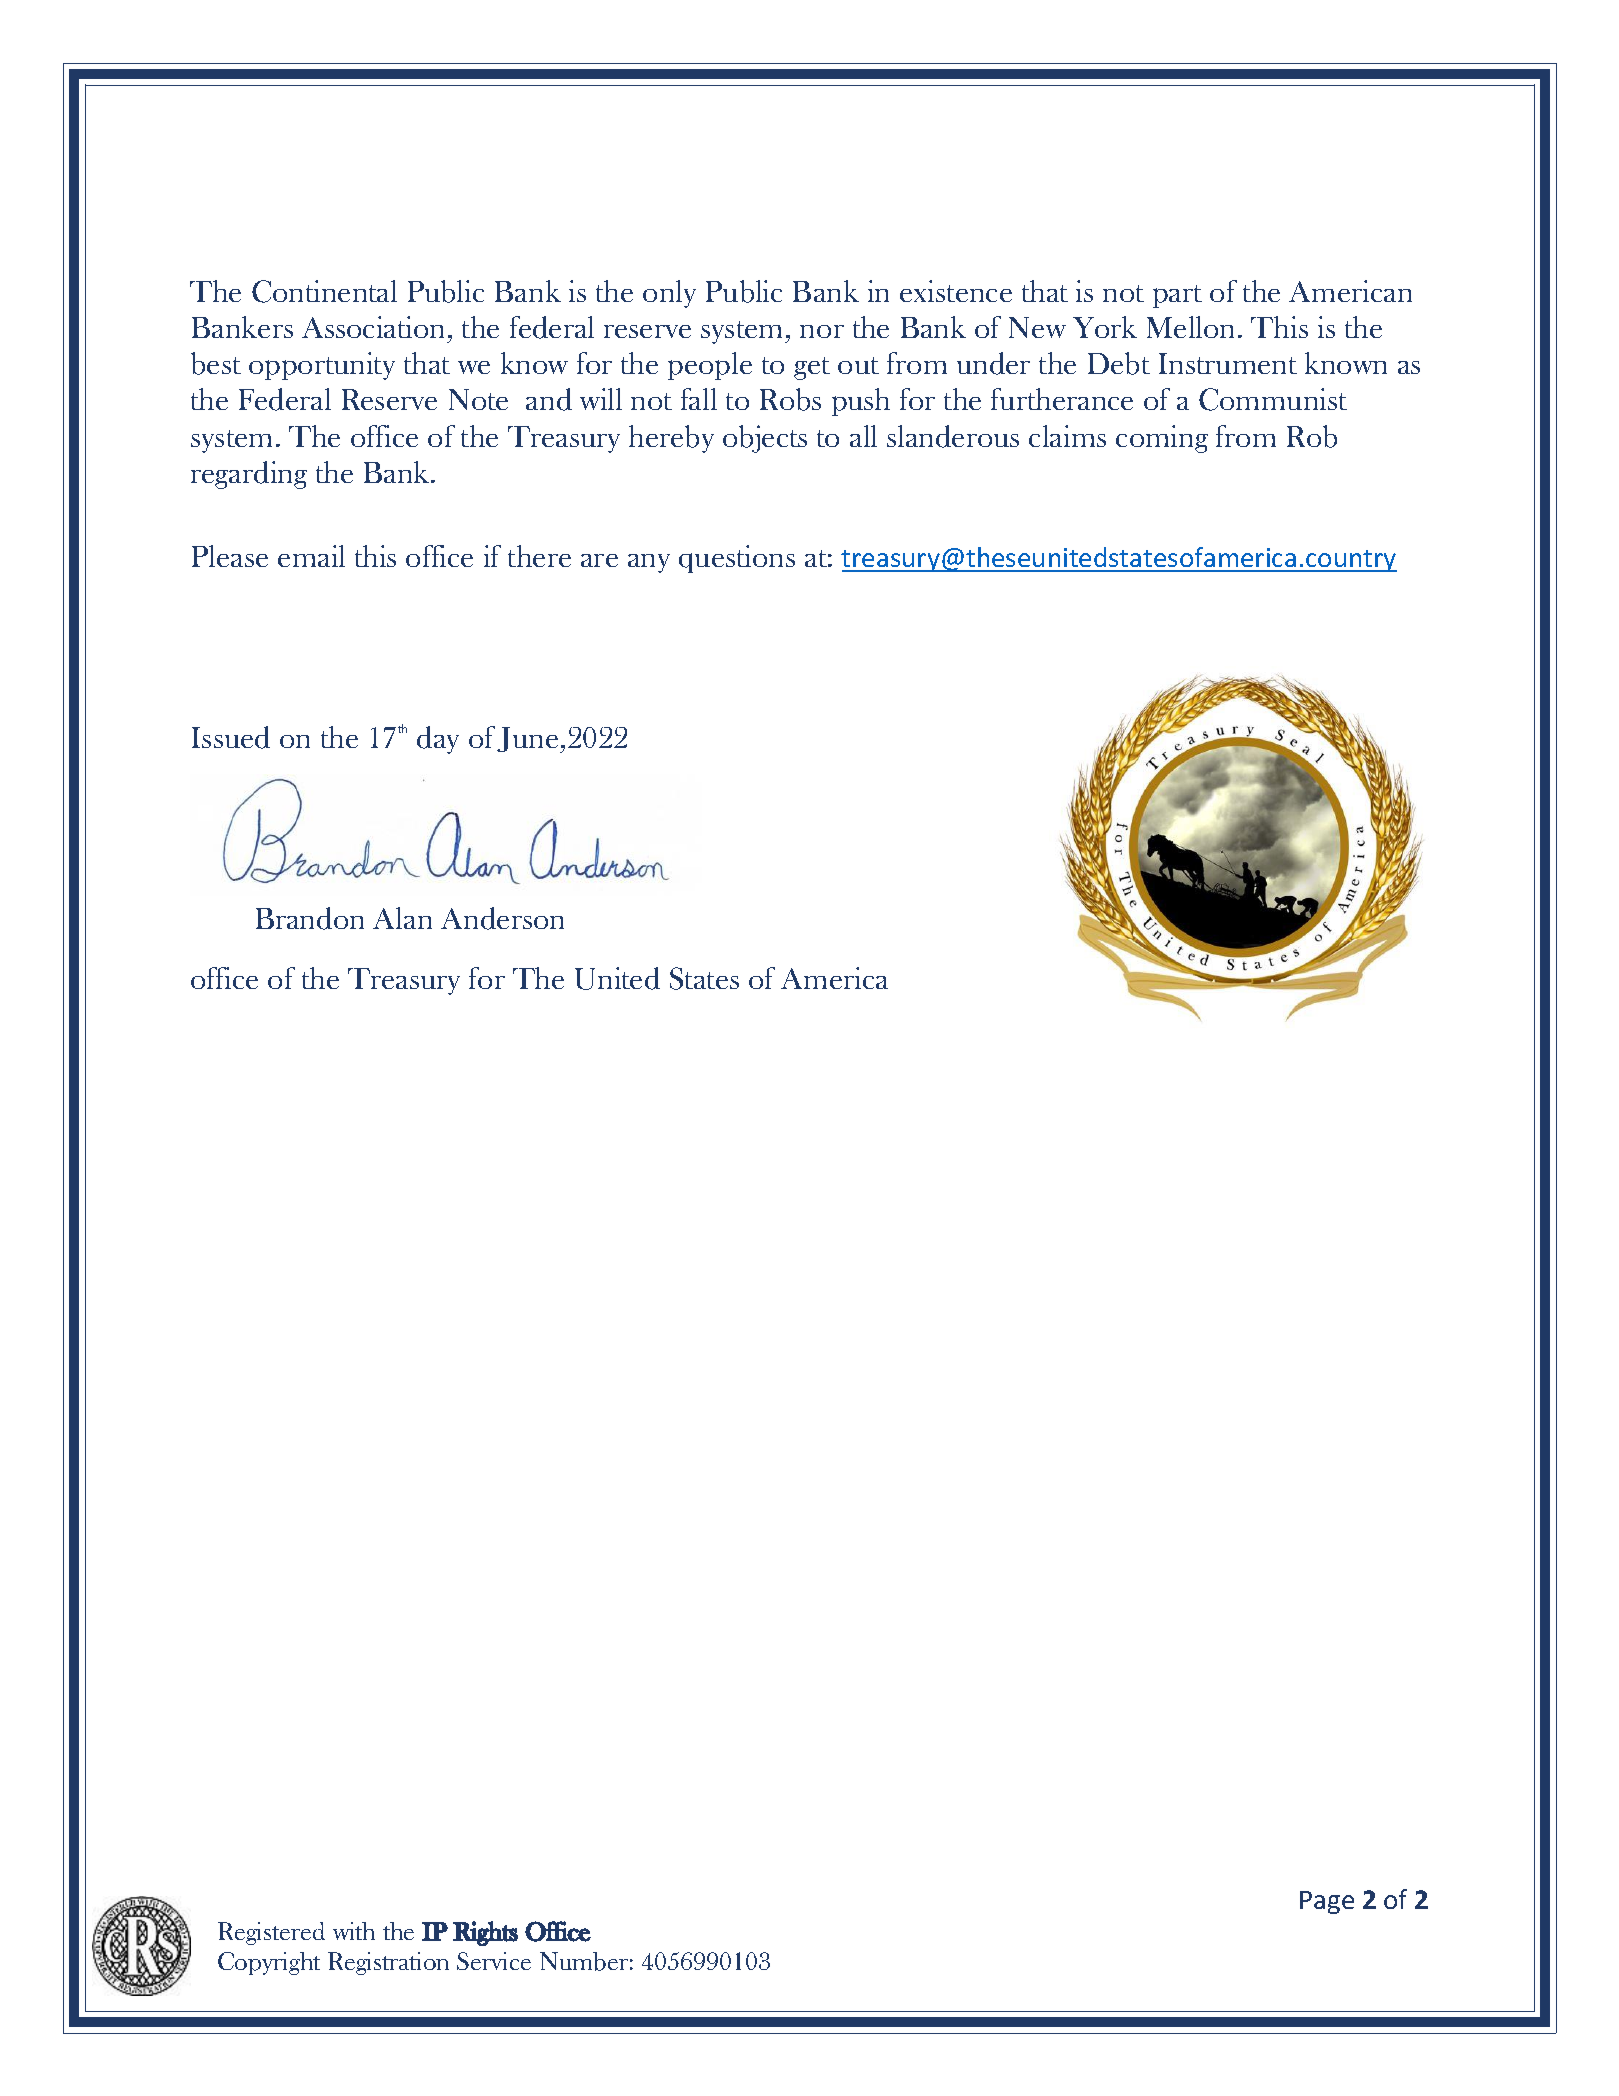  I want to click on Rights, so click(485, 1933).
